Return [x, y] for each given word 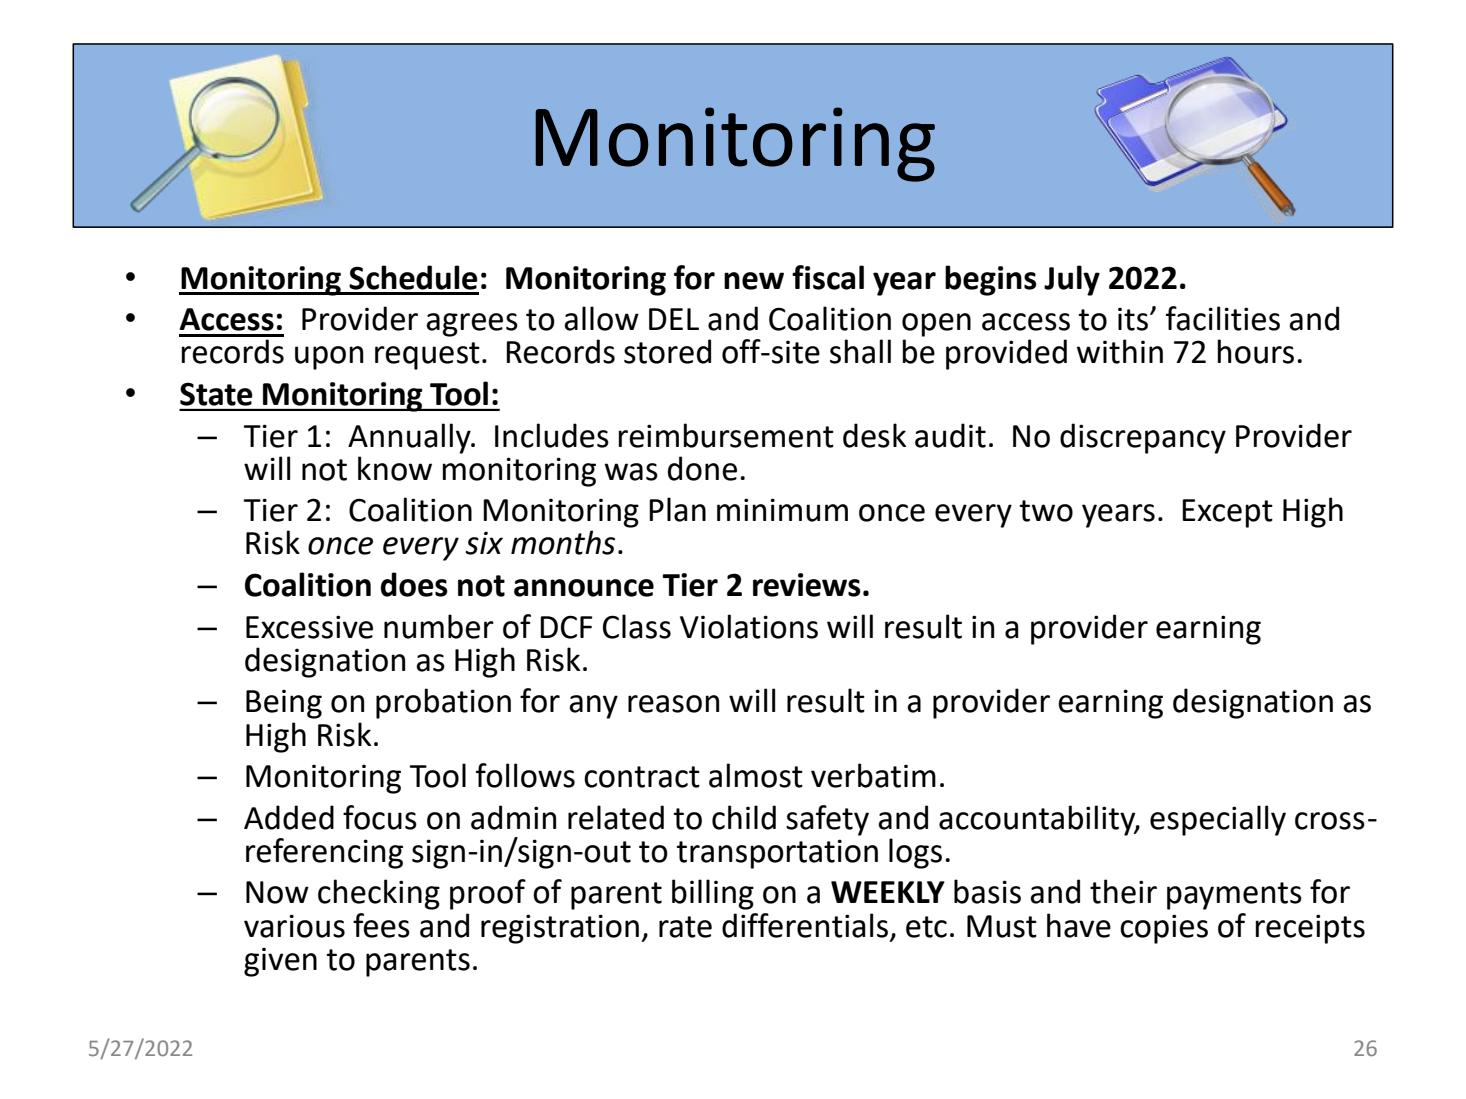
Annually [410, 438]
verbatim [873, 775]
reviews [807, 585]
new [754, 281]
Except [1227, 513]
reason [673, 704]
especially [1218, 820]
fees [381, 925]
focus [380, 817]
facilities [1223, 318]
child [744, 817]
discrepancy [1143, 438]
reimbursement [726, 435]
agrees [472, 325]
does [414, 584]
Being [284, 704]
